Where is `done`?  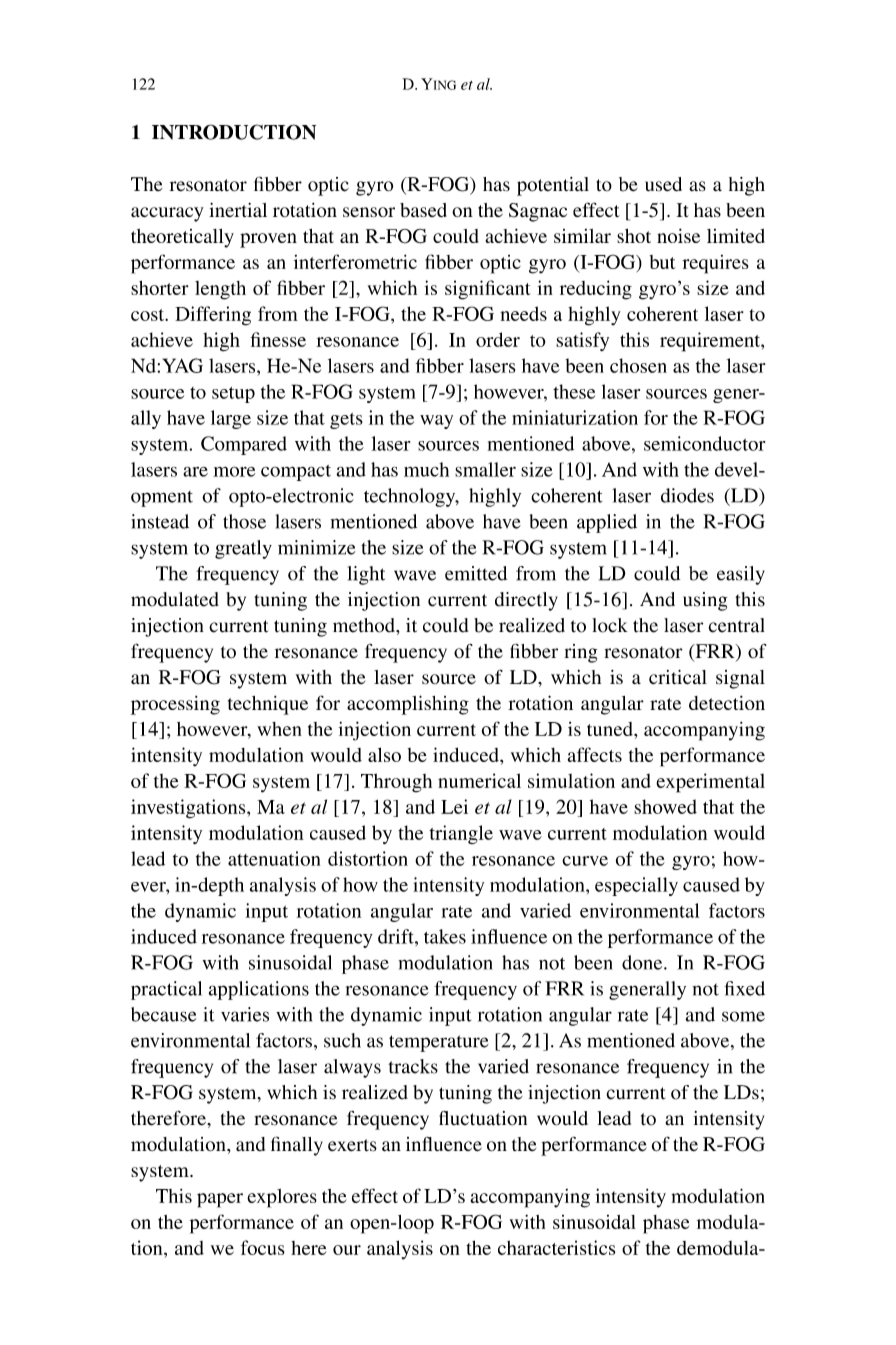 done is located at coordinates (643, 962).
